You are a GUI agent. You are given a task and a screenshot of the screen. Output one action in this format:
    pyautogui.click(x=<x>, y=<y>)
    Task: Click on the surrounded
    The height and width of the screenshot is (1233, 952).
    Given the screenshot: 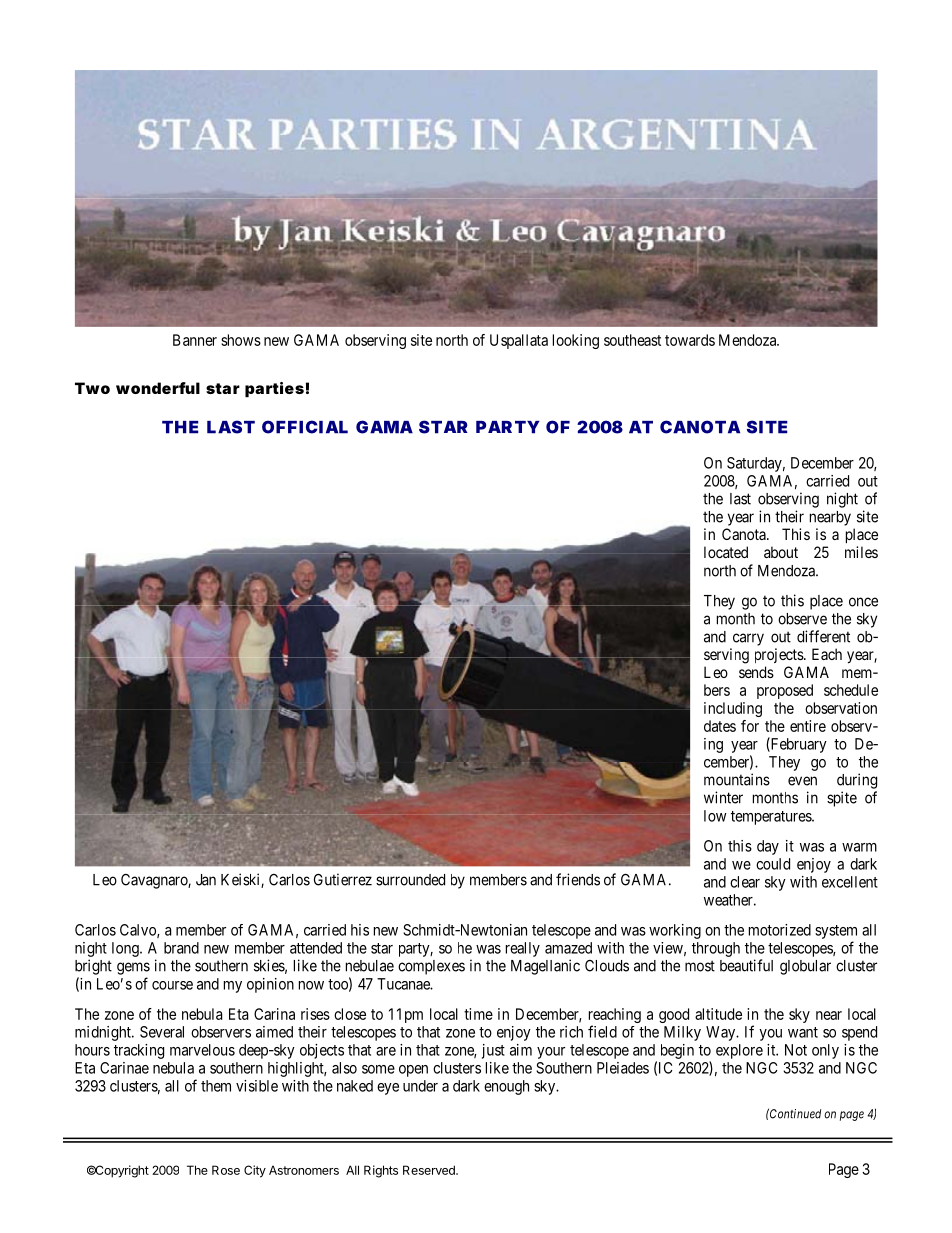 What is the action you would take?
    pyautogui.click(x=410, y=880)
